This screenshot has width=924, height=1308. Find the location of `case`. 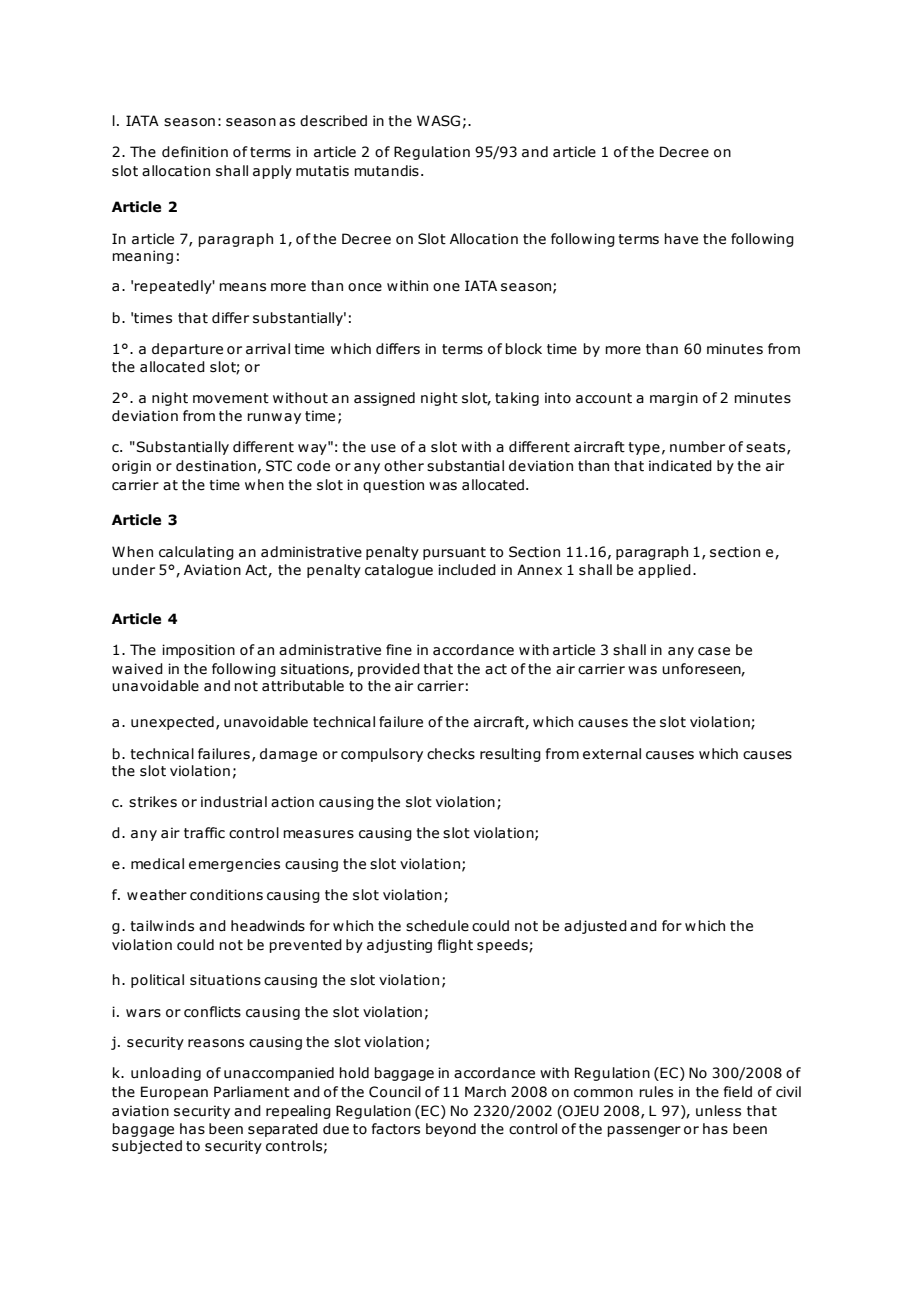

case is located at coordinates (714, 651).
